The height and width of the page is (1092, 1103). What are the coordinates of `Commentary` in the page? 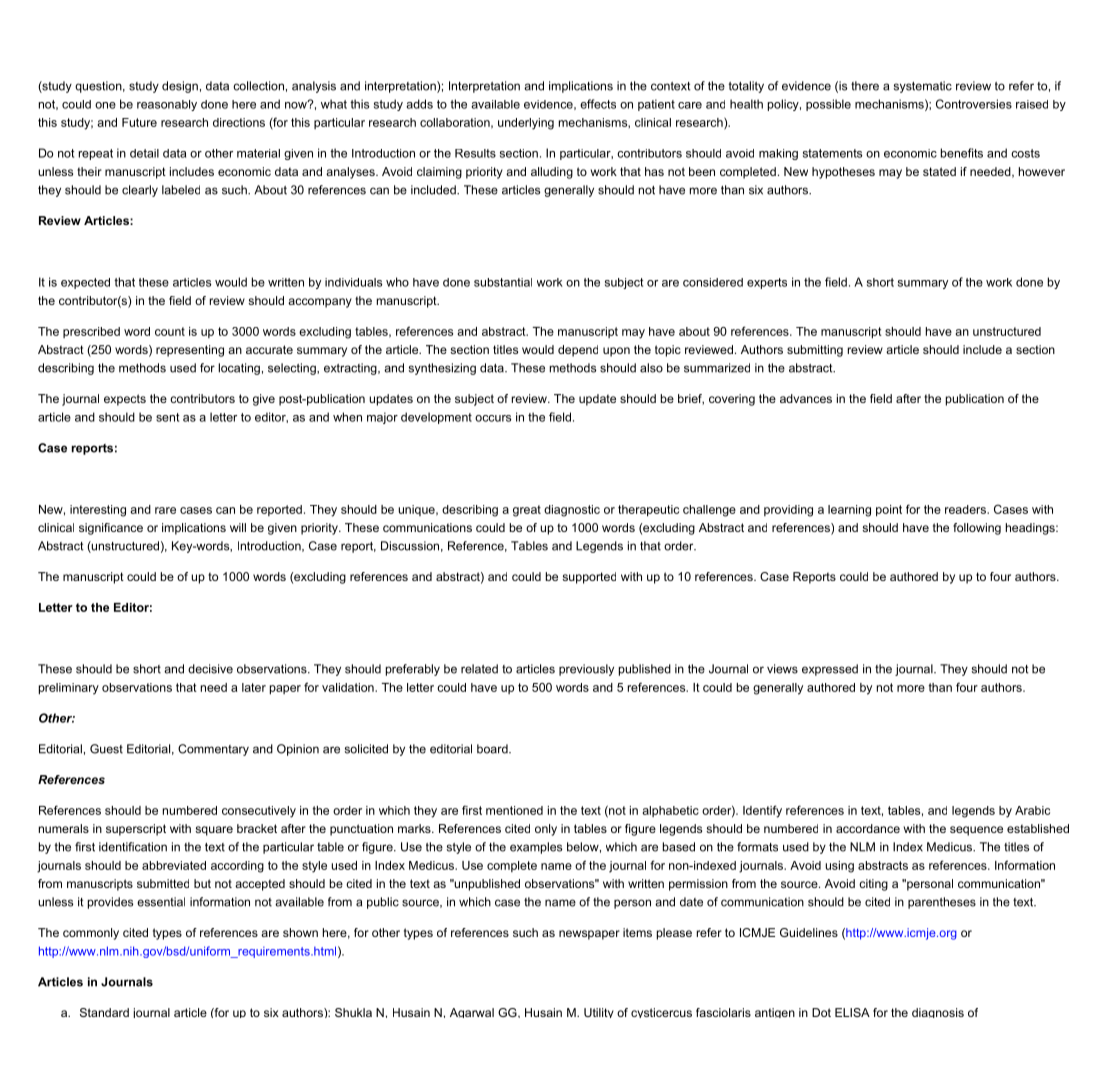 It's located at (213, 750).
